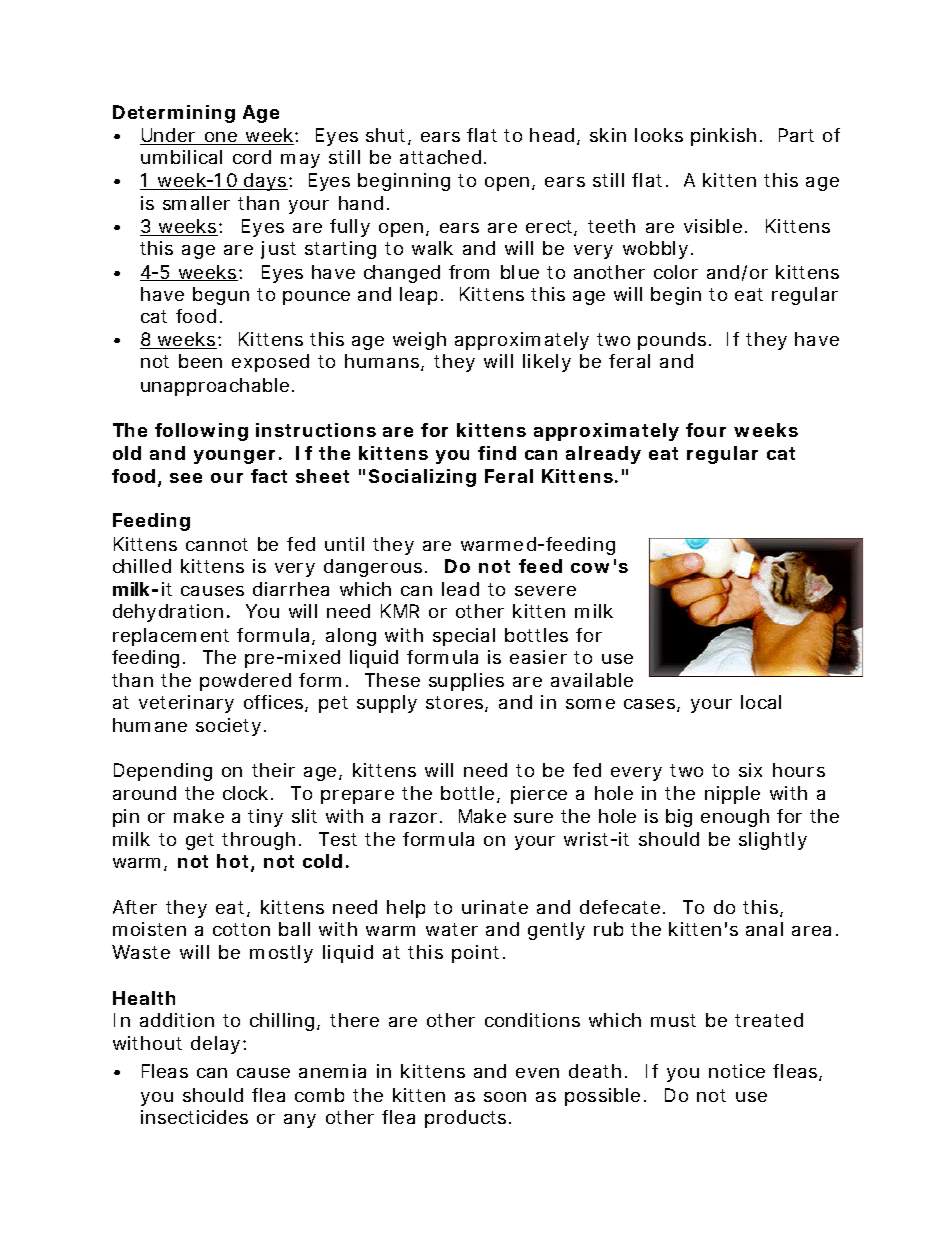 This image has width=952, height=1233. Describe the element at coordinates (761, 702) in the image. I see `local` at that location.
